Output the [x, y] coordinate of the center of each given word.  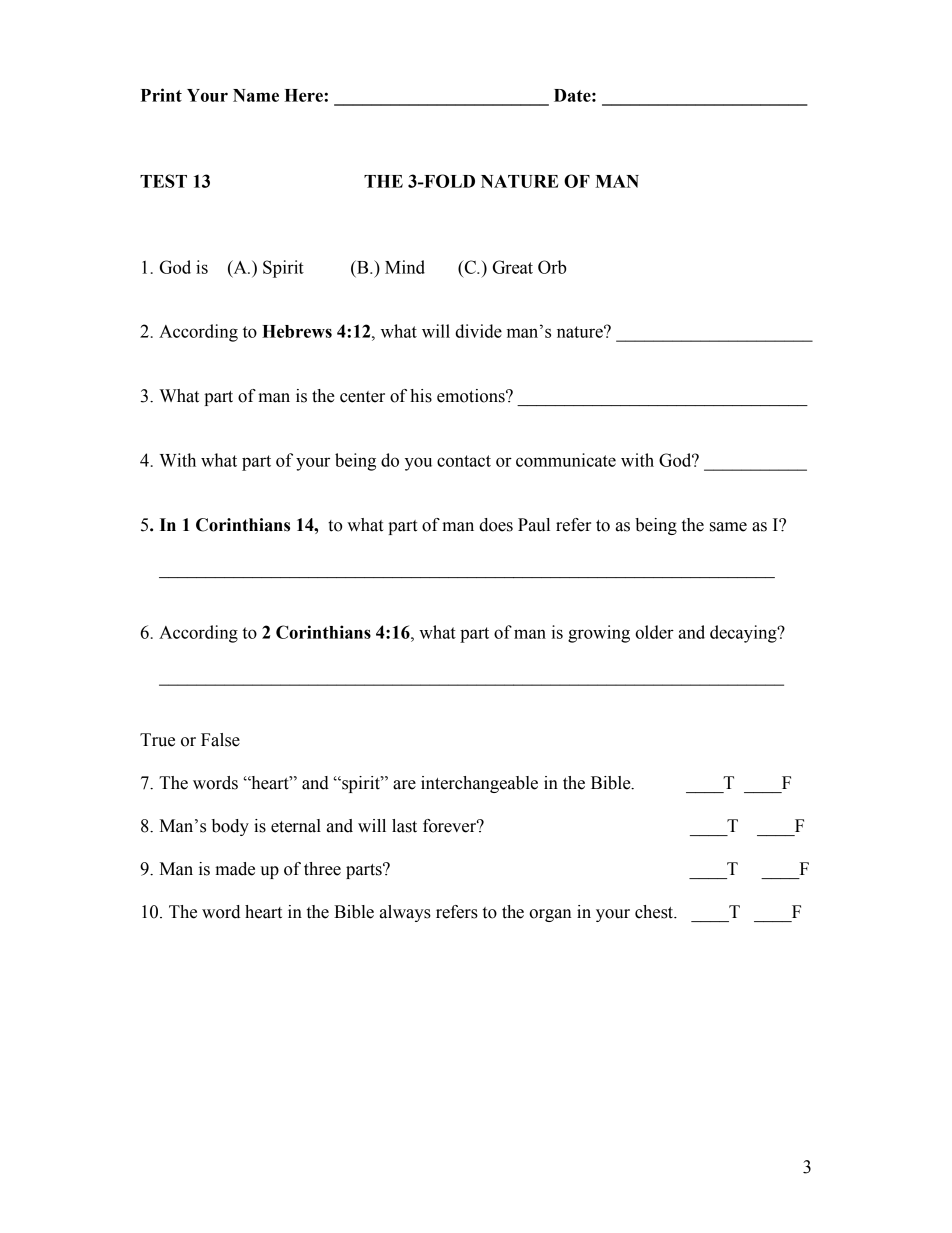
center [362, 397]
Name [256, 95]
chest [655, 912]
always [405, 913]
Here [304, 95]
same [728, 527]
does [496, 525]
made [235, 869]
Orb [552, 267]
